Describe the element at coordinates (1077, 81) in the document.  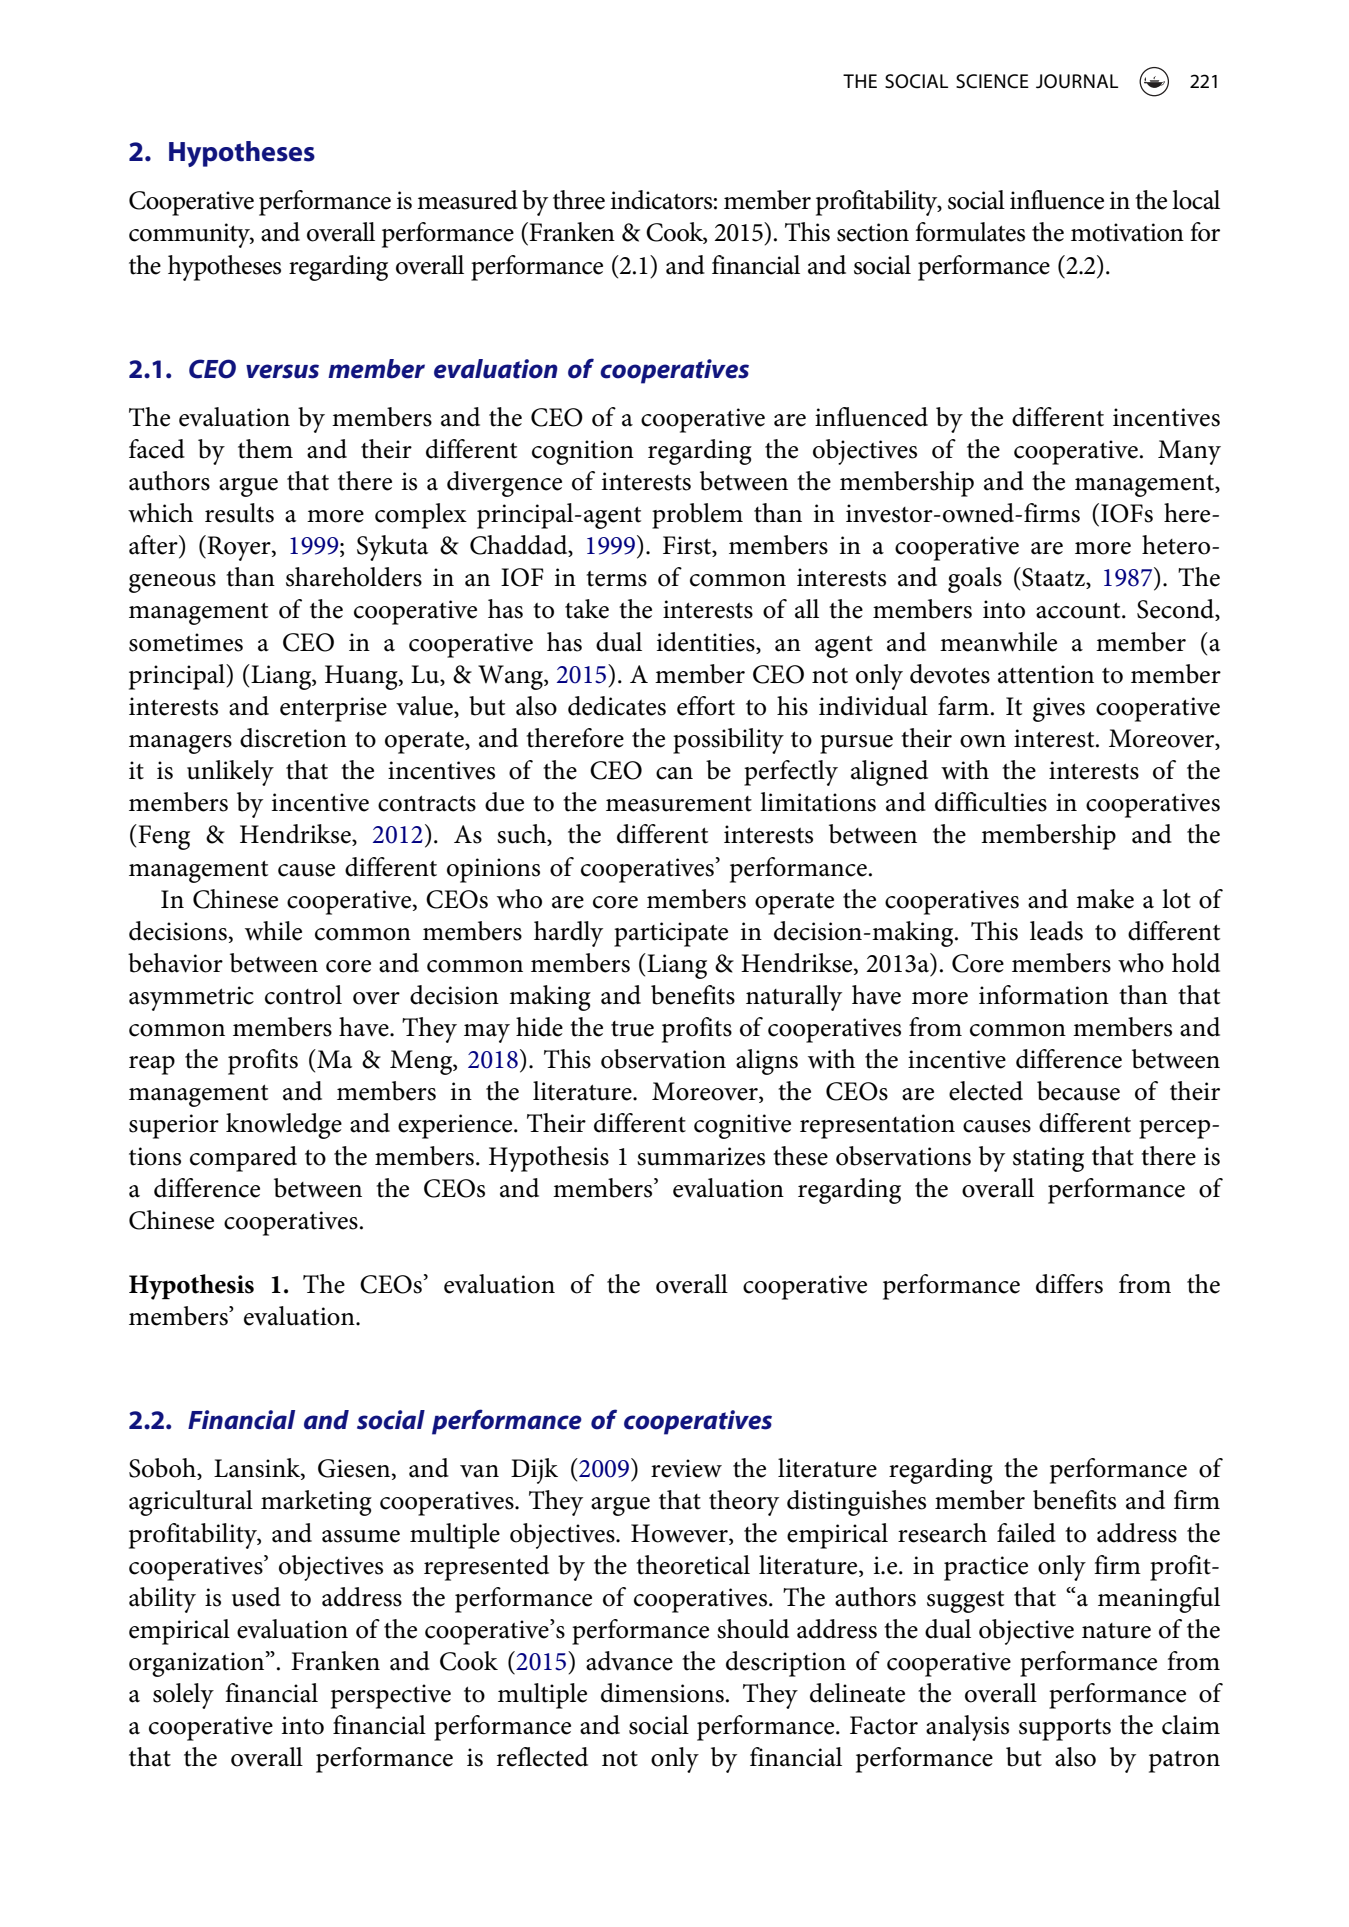
I see `JOURNAL` at that location.
